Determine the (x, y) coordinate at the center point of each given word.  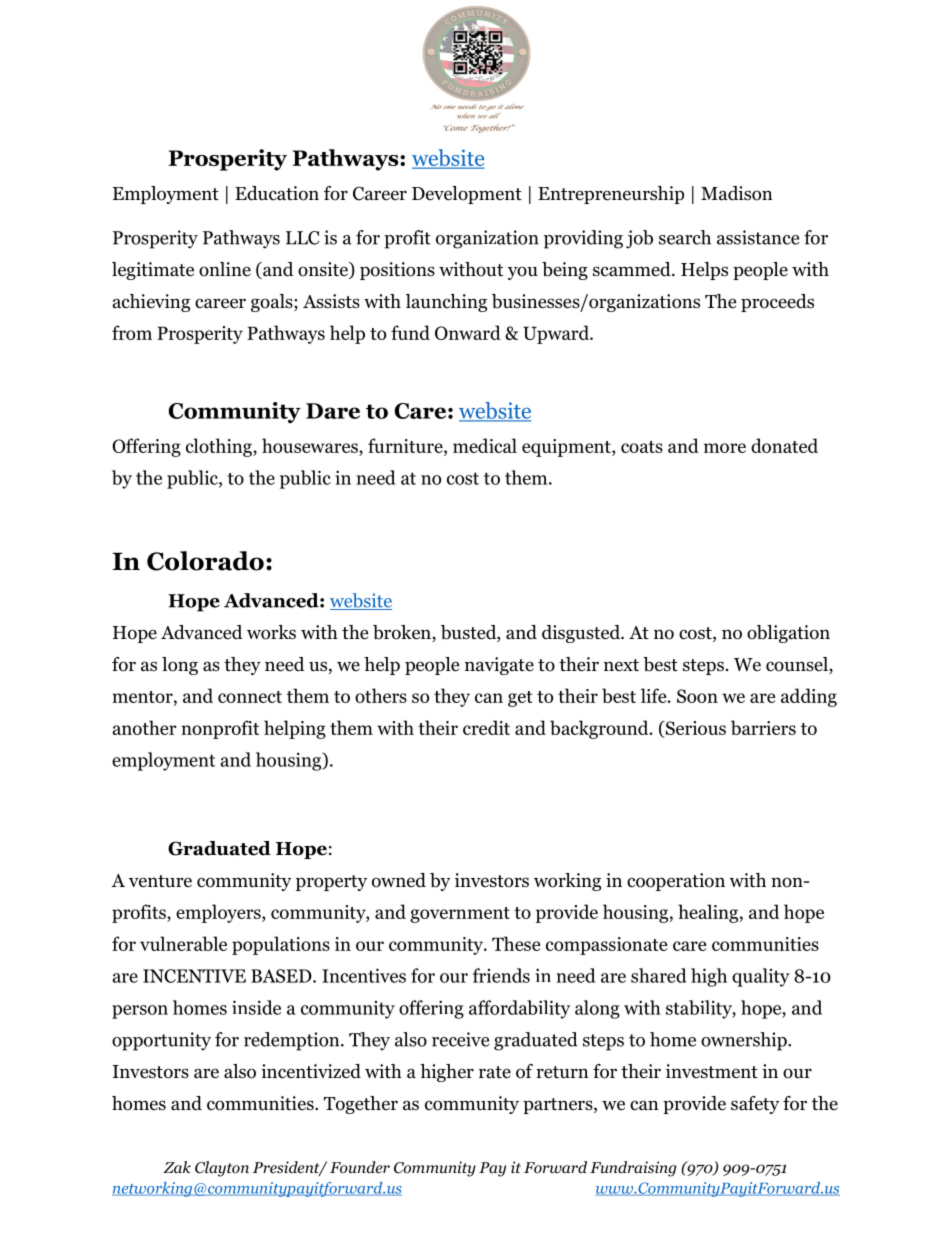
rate (495, 1072)
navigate (499, 666)
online (225, 269)
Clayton (222, 1169)
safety (755, 1105)
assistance (758, 237)
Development (467, 195)
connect (250, 697)
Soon (697, 696)
